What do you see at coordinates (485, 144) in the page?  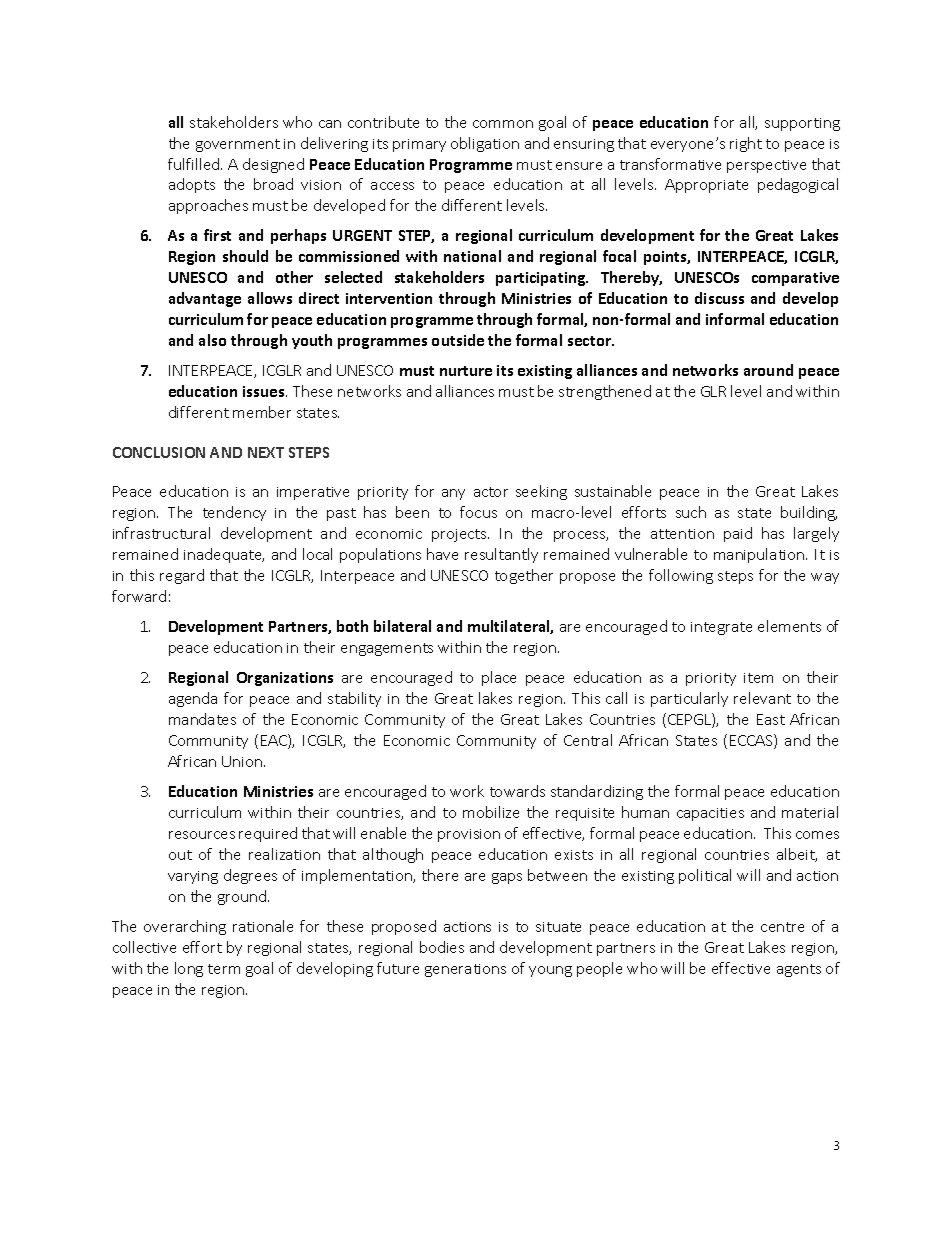 I see `obligation` at bounding box center [485, 144].
